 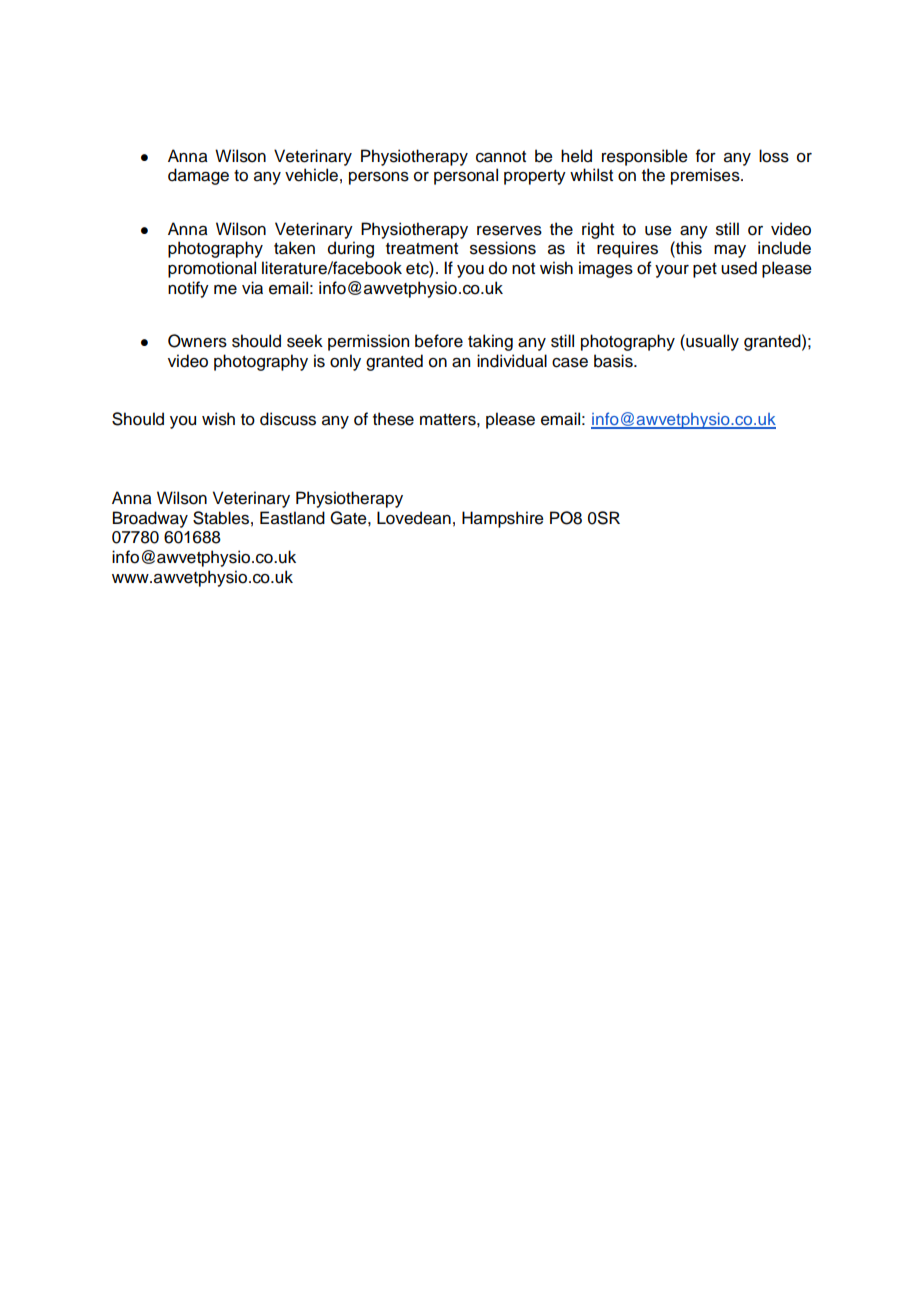 What do you see at coordinates (503, 248) in the document?
I see `sessions` at bounding box center [503, 248].
